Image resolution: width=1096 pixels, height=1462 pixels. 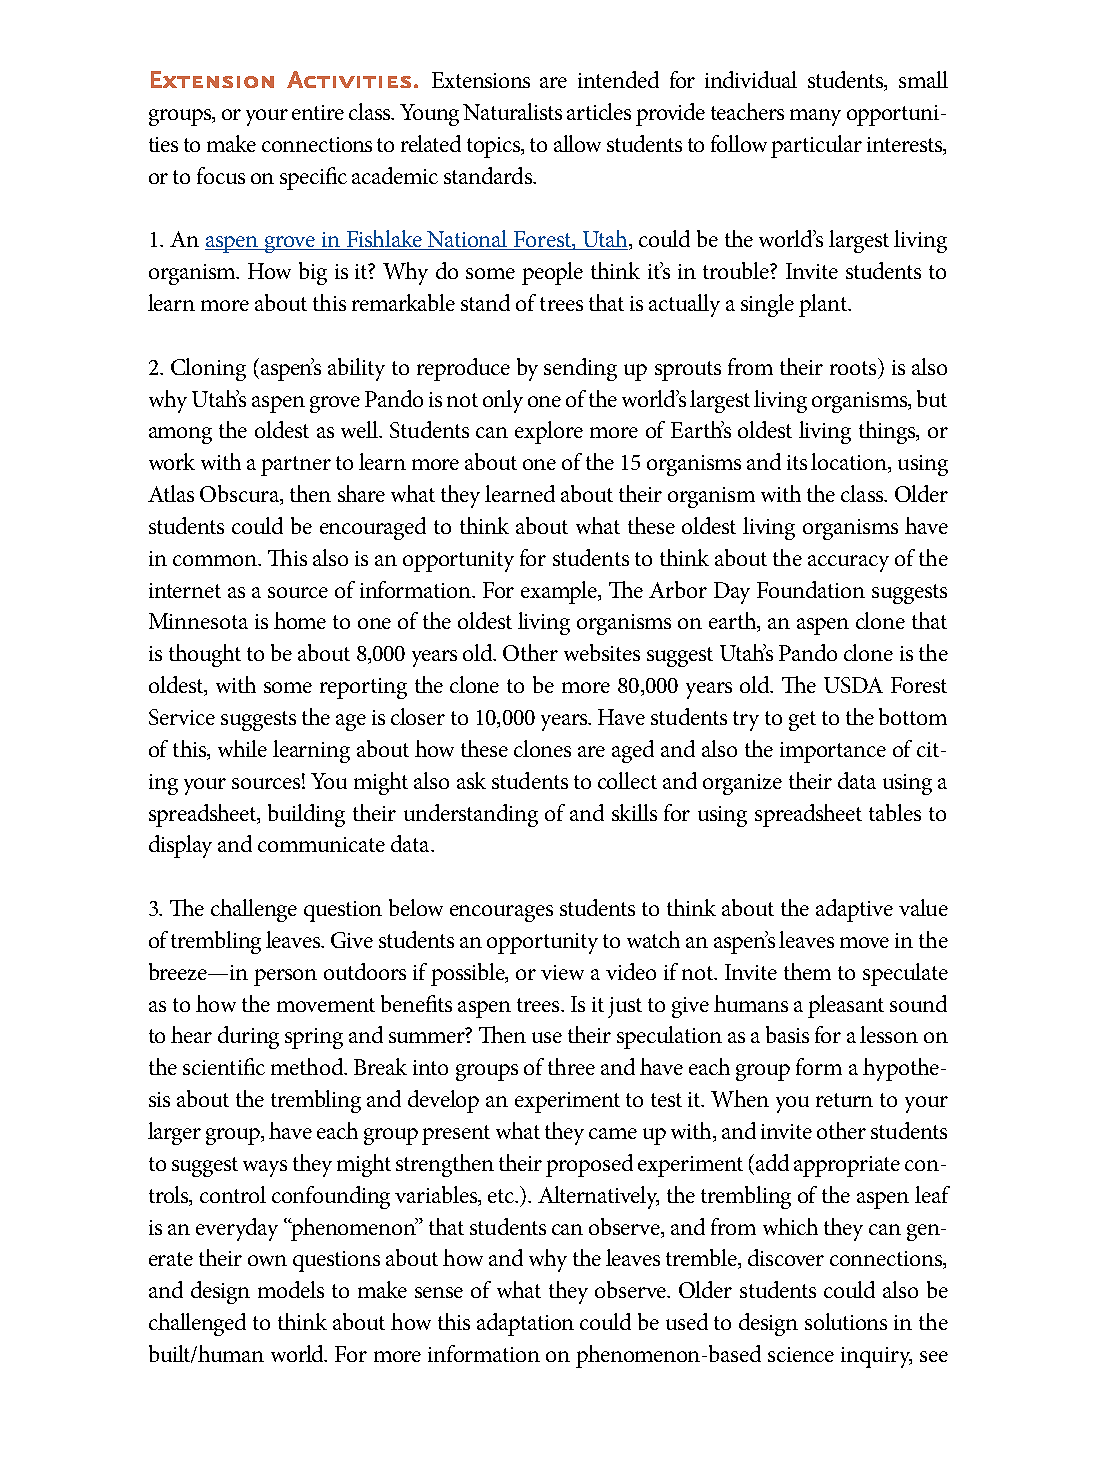 What do you see at coordinates (291, 1289) in the screenshot?
I see `models` at bounding box center [291, 1289].
